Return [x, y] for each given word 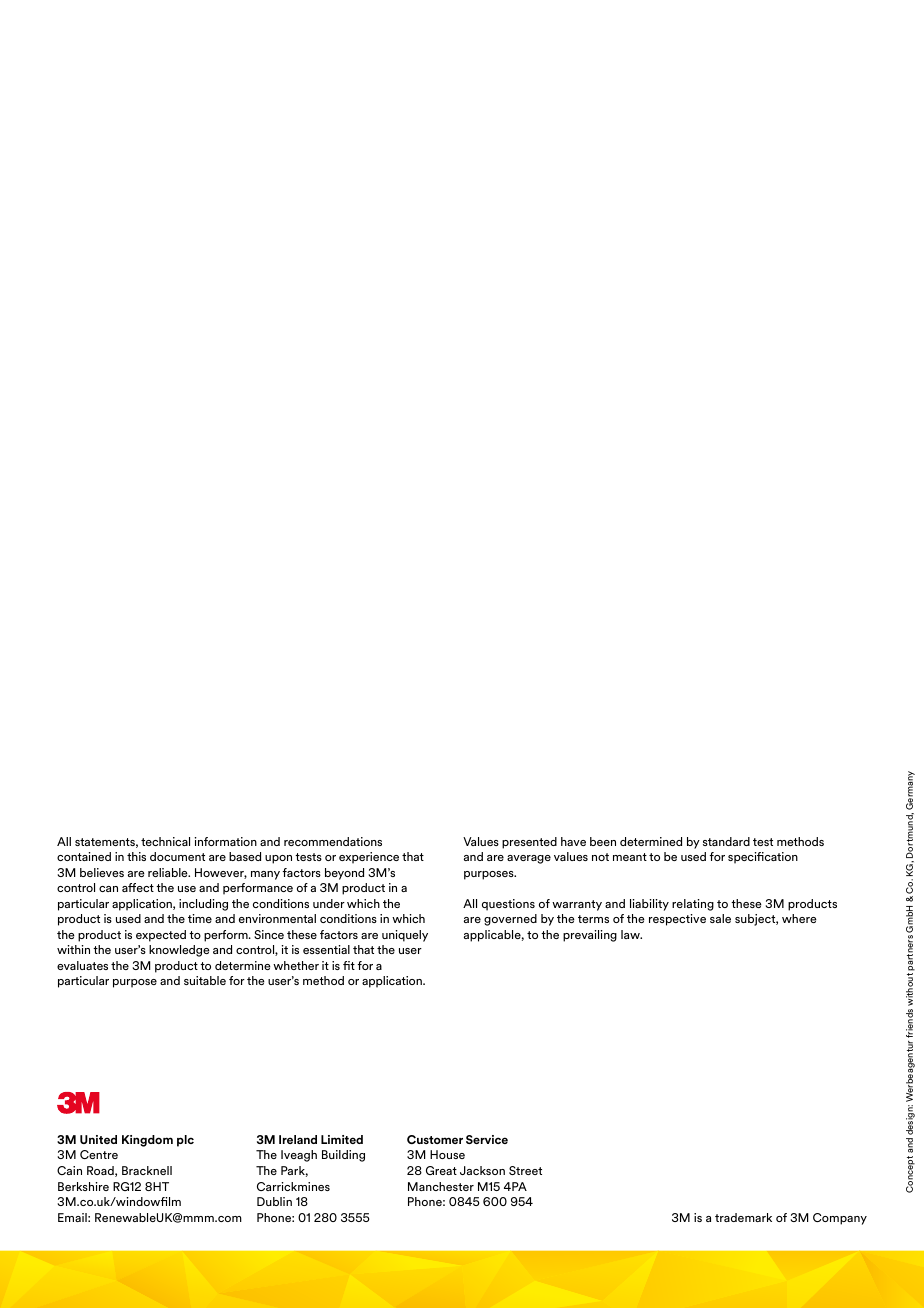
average [529, 859]
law [631, 934]
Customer [435, 1139]
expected [161, 936]
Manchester [441, 1186]
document [177, 856]
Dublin [274, 1201]
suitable [205, 980]
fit [349, 965]
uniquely [405, 936]
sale [720, 918]
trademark [743, 1217]
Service [487, 1139]
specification [763, 858]
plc [185, 1141]
